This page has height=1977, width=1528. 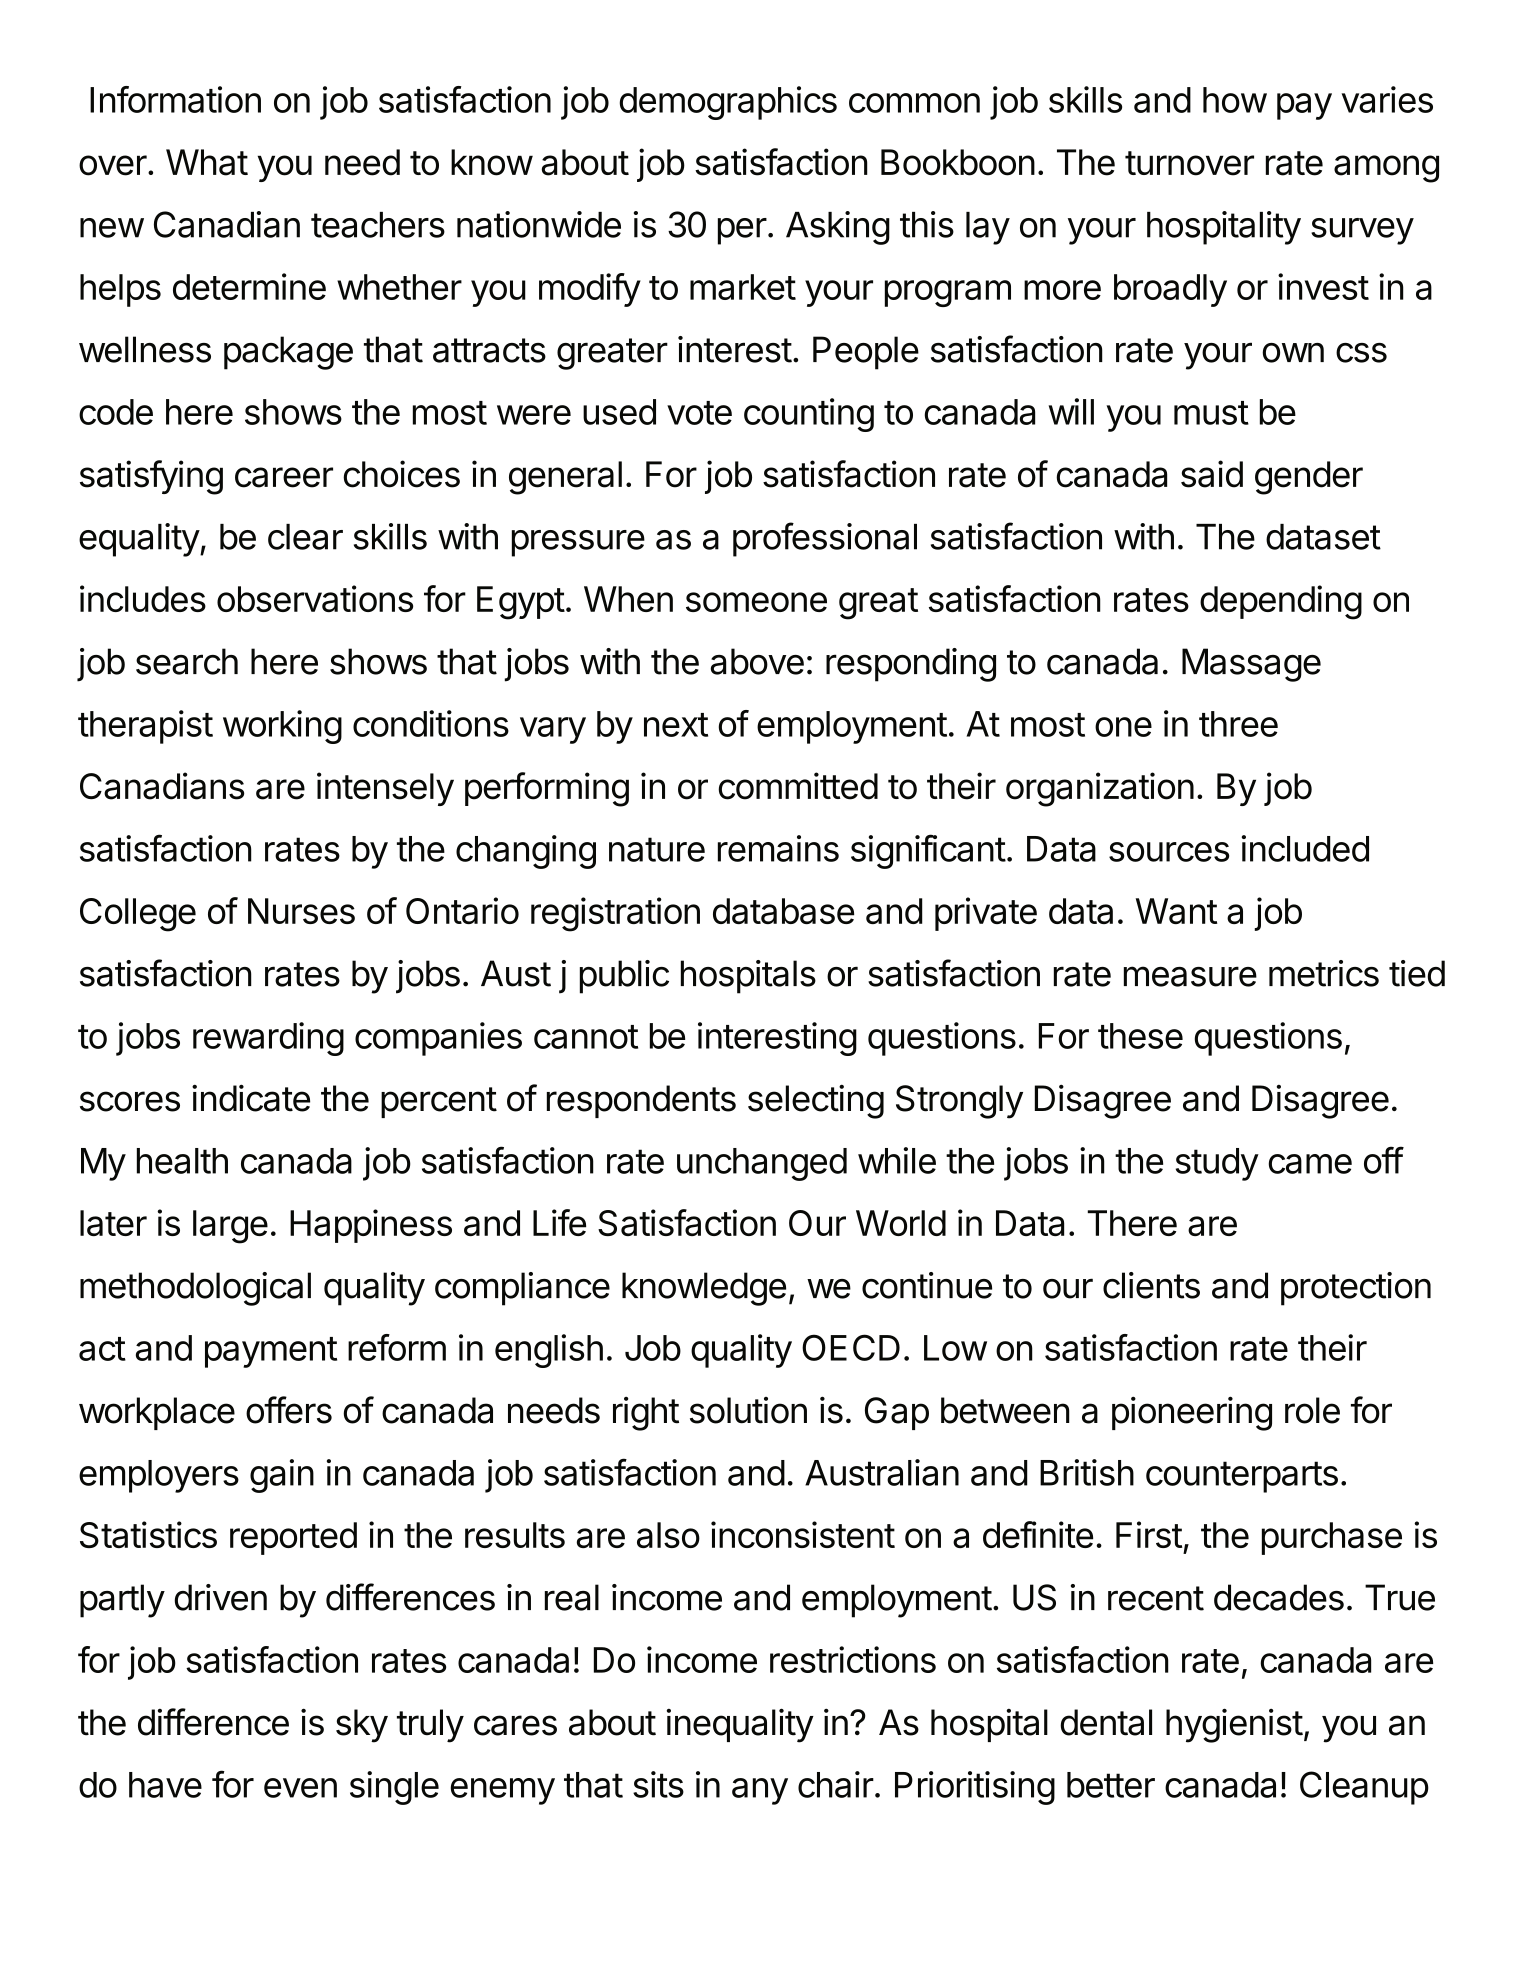 What do you see at coordinates (1324, 973) in the page?
I see `metrics` at bounding box center [1324, 973].
